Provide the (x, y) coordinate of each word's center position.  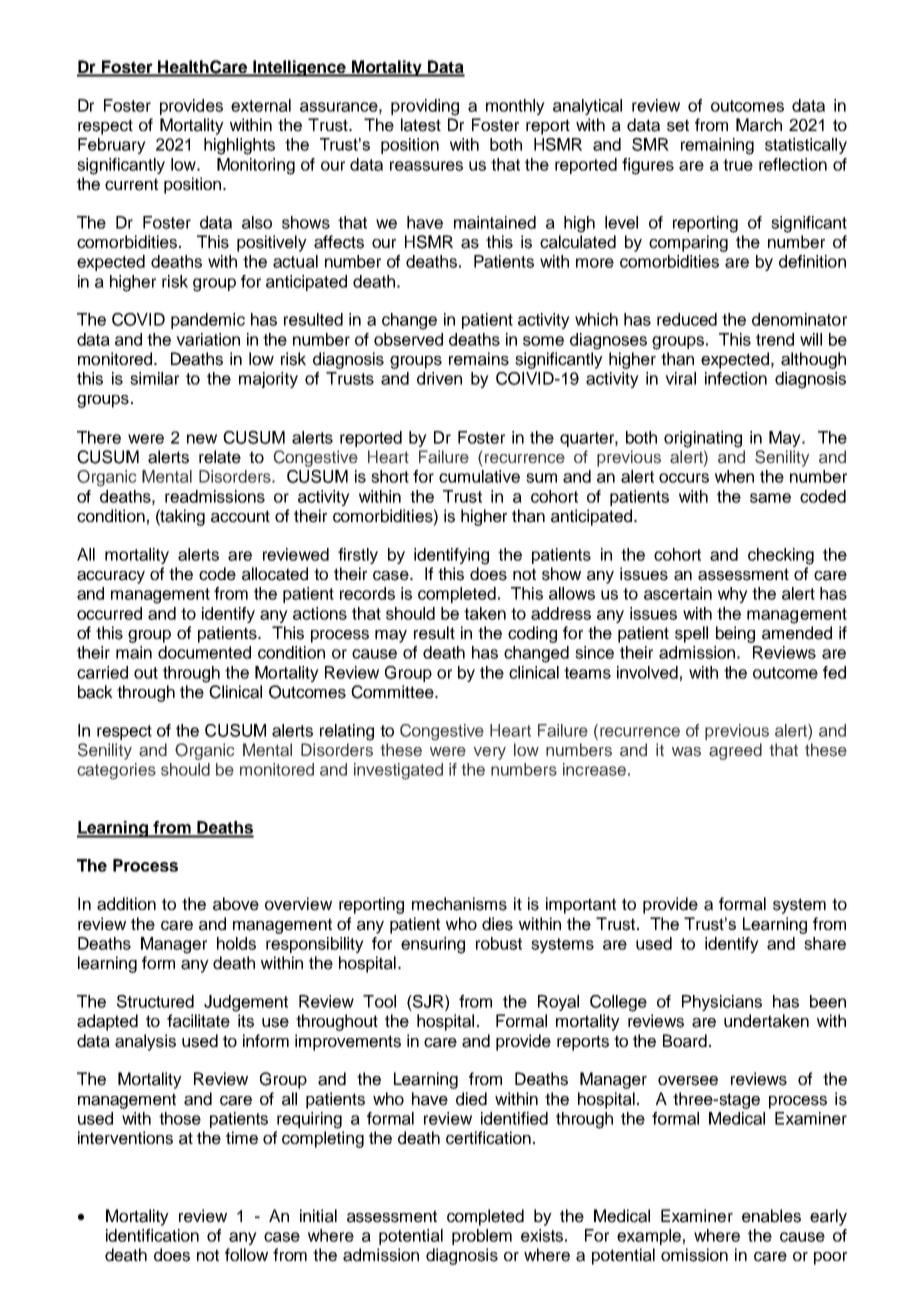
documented (204, 652)
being (735, 634)
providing (425, 107)
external (261, 105)
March (759, 125)
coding (532, 634)
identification (152, 1235)
